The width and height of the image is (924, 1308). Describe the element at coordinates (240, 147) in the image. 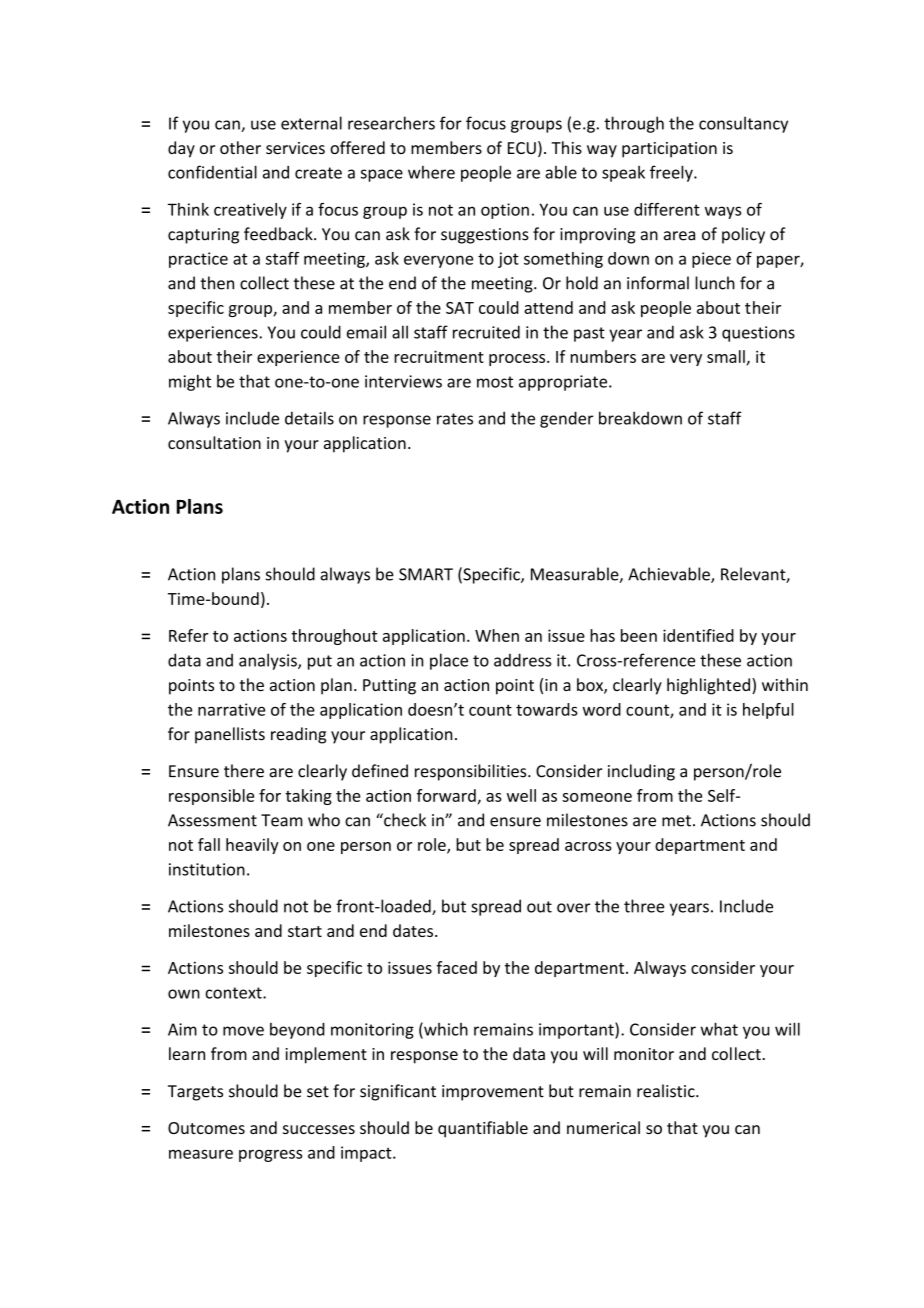

I see `other` at that location.
